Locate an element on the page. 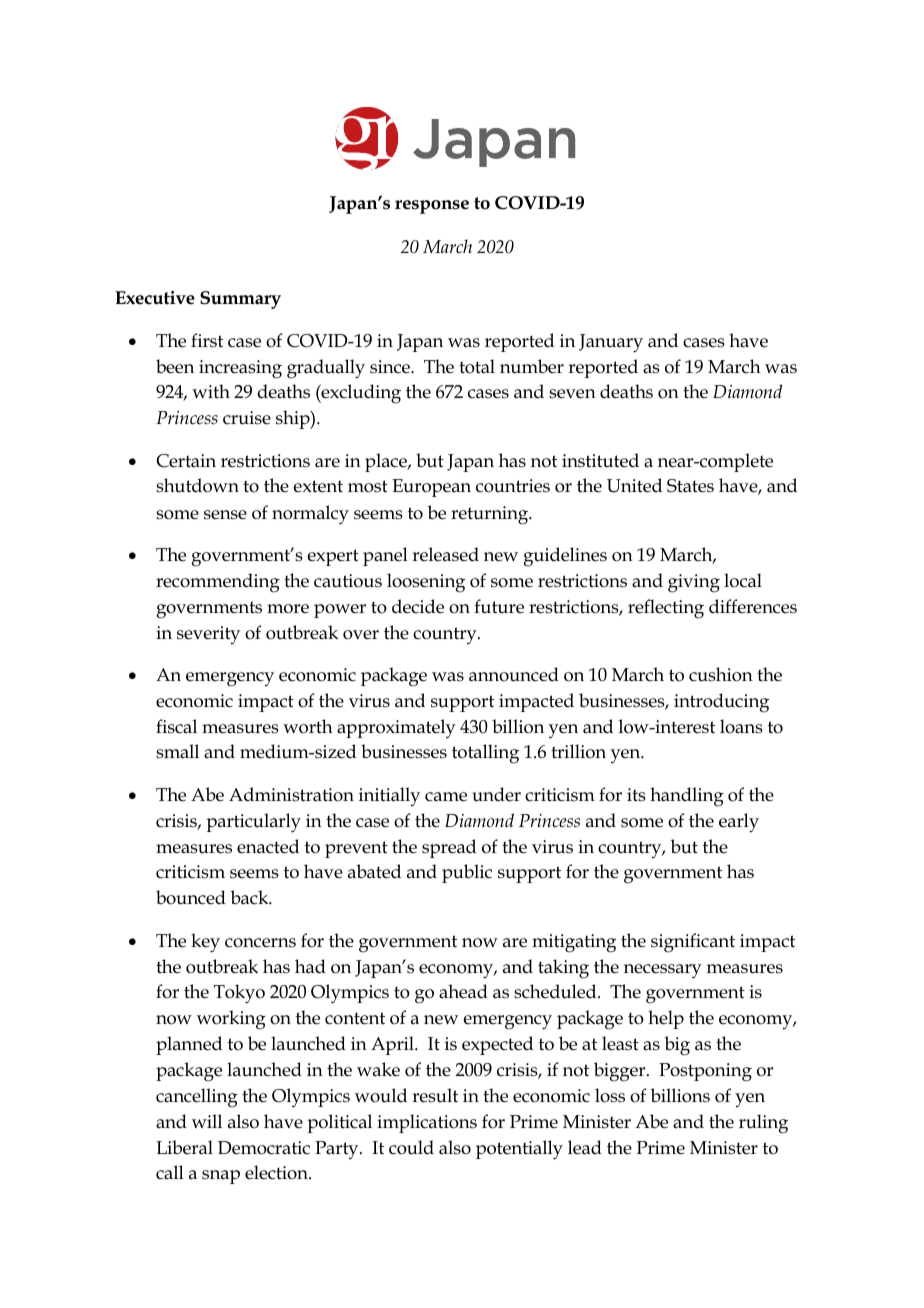 The width and height of the page is (924, 1308). Summary is located at coordinates (240, 300).
